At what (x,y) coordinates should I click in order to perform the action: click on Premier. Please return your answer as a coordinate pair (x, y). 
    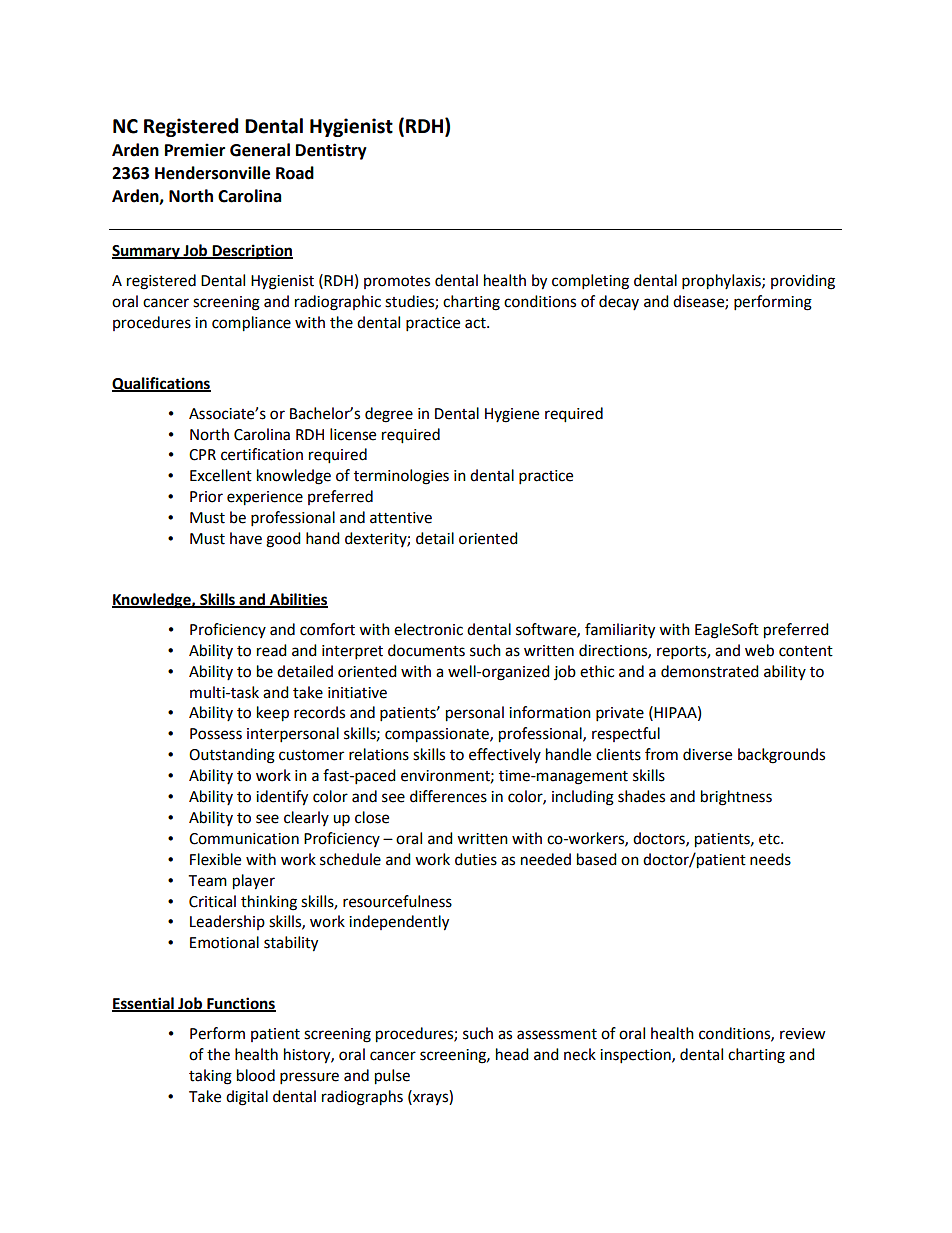
    Looking at the image, I should click on (195, 150).
